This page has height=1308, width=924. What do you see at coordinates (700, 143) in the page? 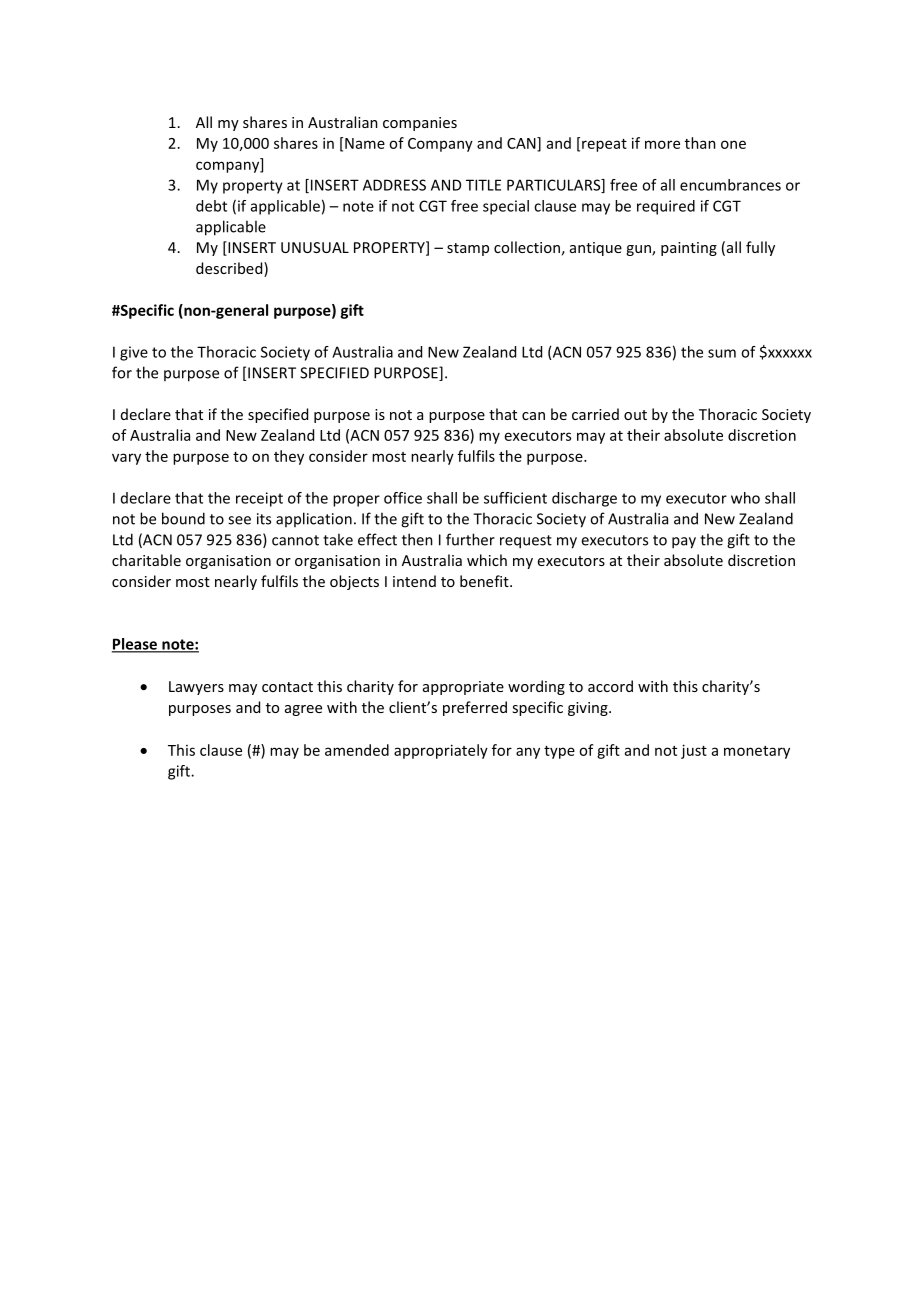
I see `than` at bounding box center [700, 143].
